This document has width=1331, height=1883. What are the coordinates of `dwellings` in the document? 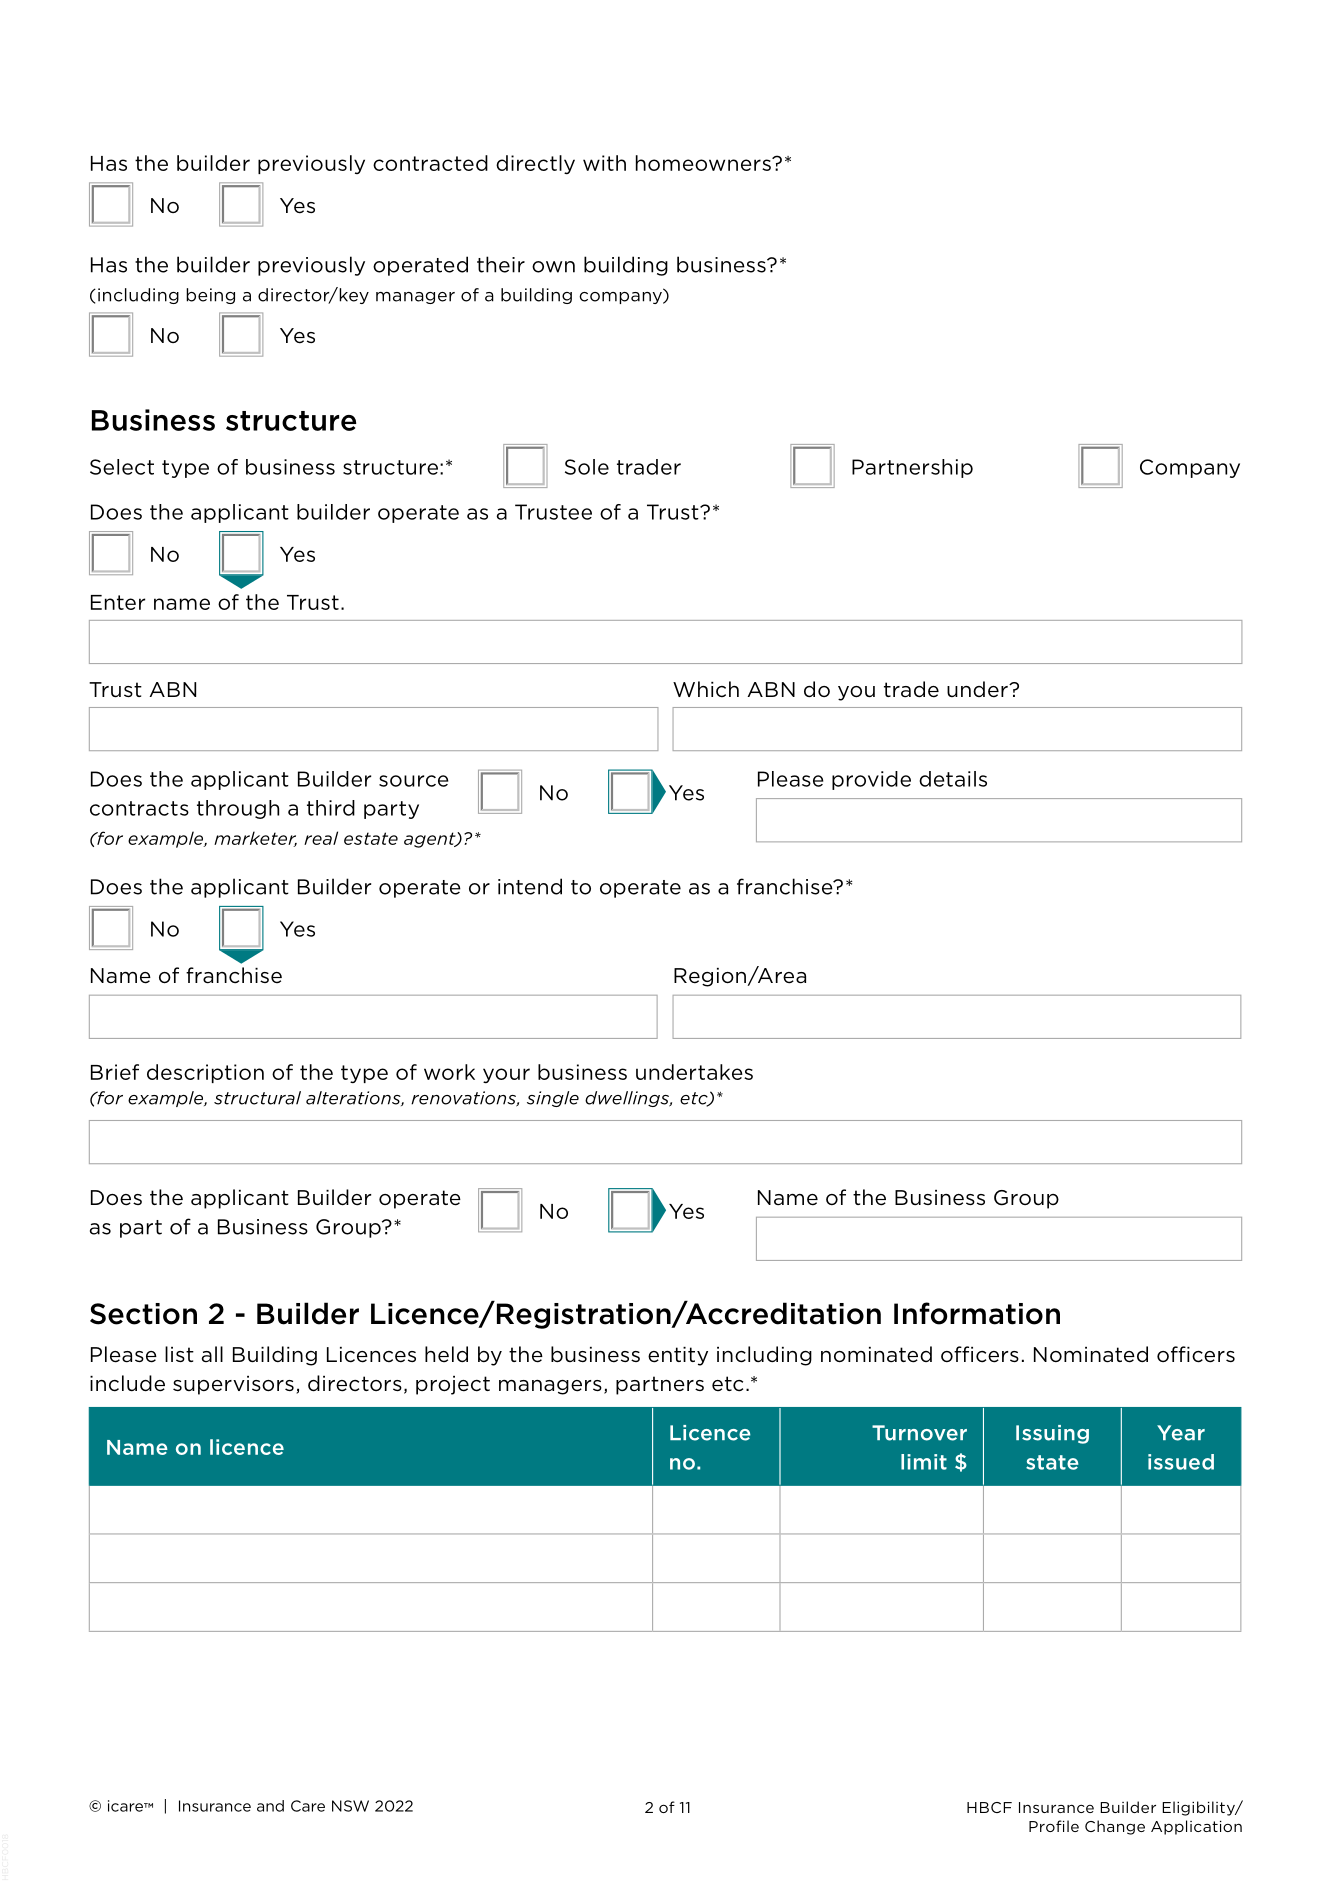 It's located at (628, 1099).
